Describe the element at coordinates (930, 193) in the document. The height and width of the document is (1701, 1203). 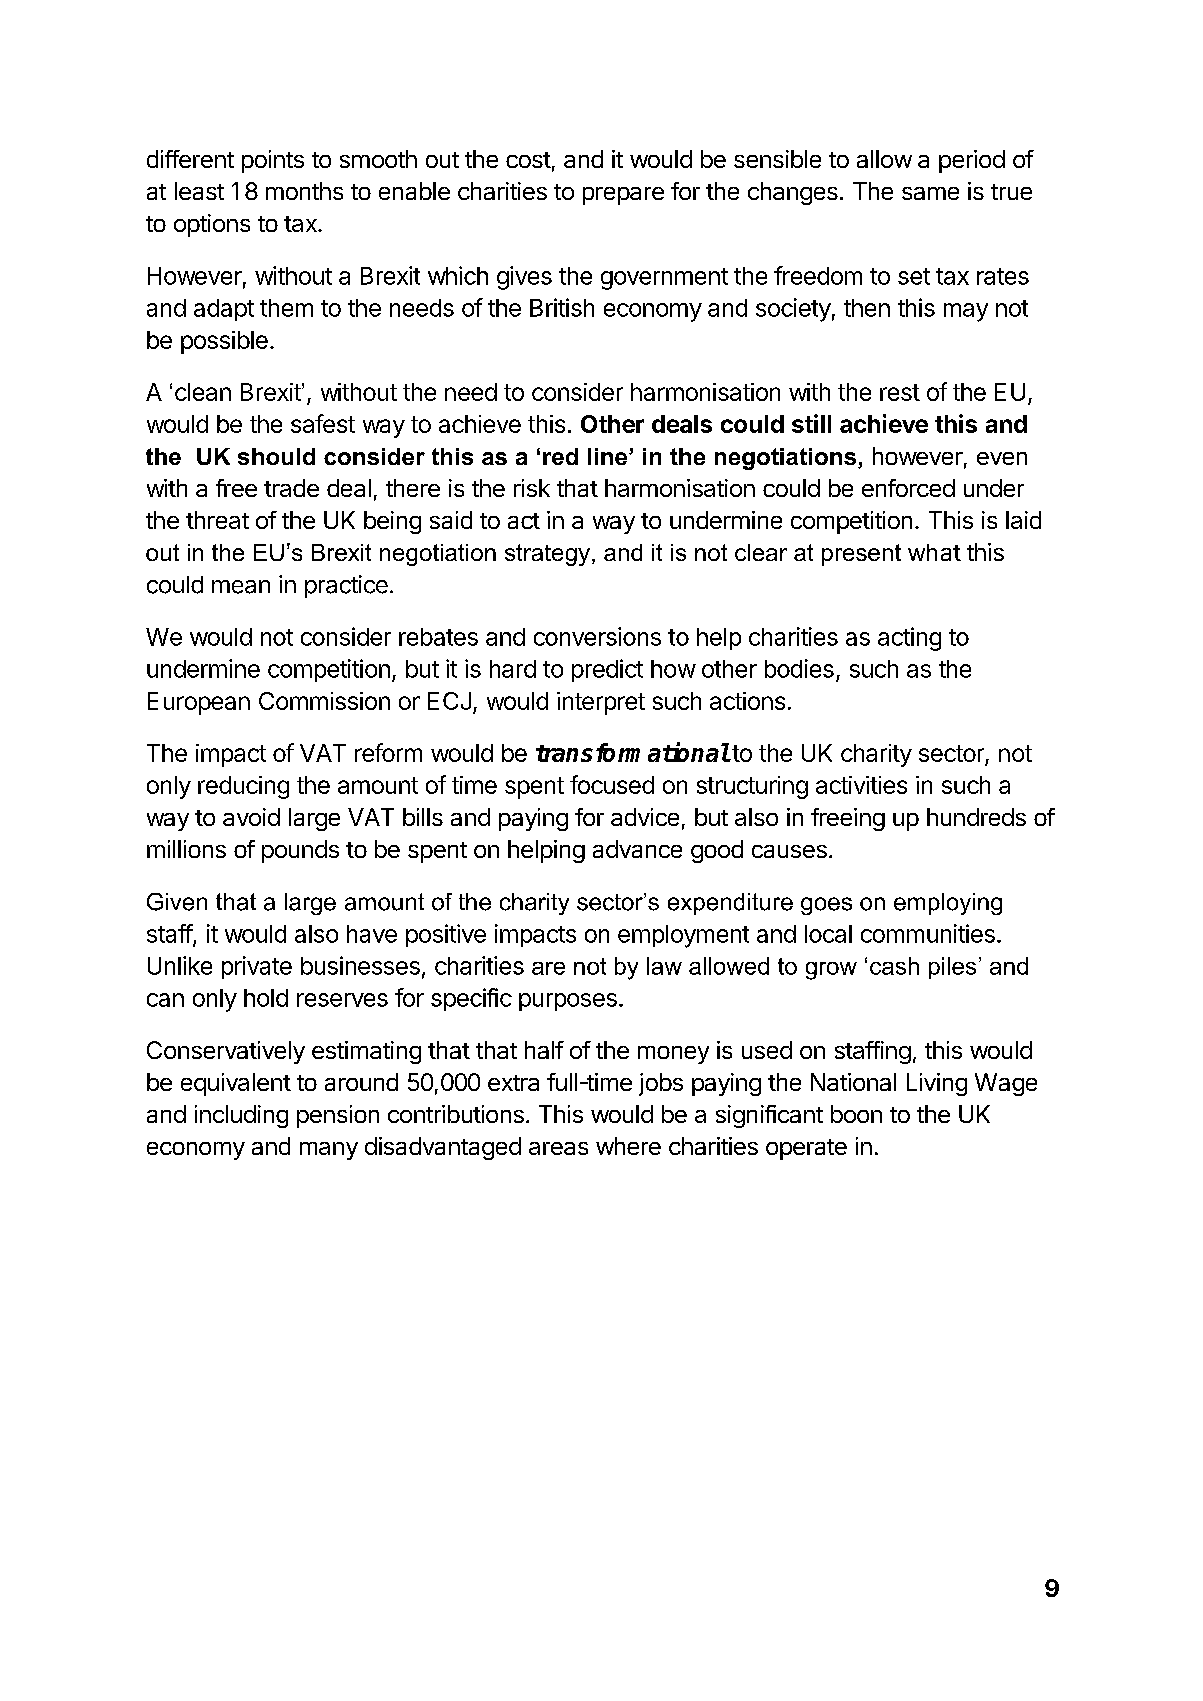
I see `same` at that location.
